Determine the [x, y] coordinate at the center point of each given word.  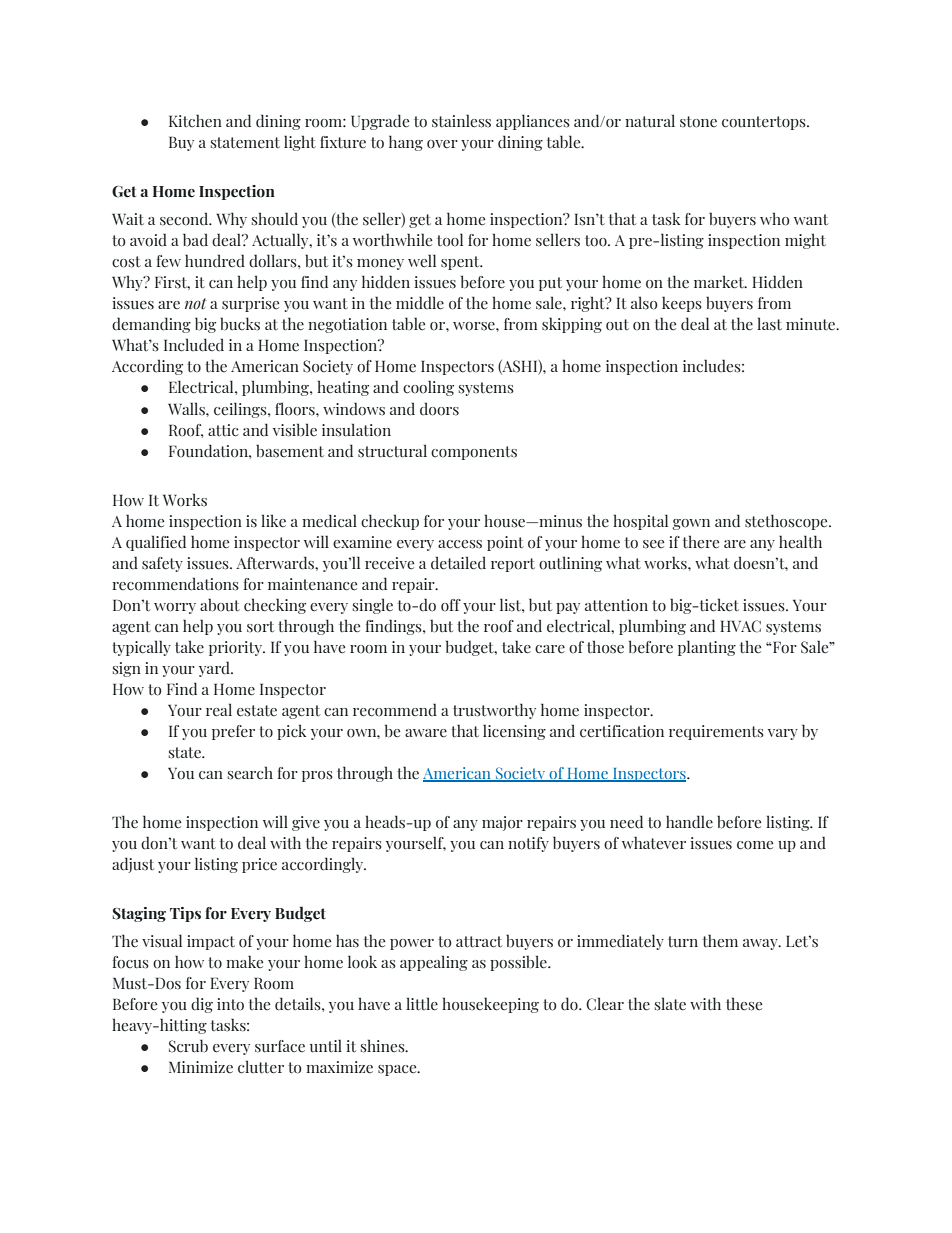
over [442, 144]
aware [426, 733]
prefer [233, 732]
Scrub [188, 1046]
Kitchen [195, 121]
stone [698, 122]
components [474, 453]
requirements [716, 732]
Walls [187, 409]
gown [691, 524]
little [422, 1004]
